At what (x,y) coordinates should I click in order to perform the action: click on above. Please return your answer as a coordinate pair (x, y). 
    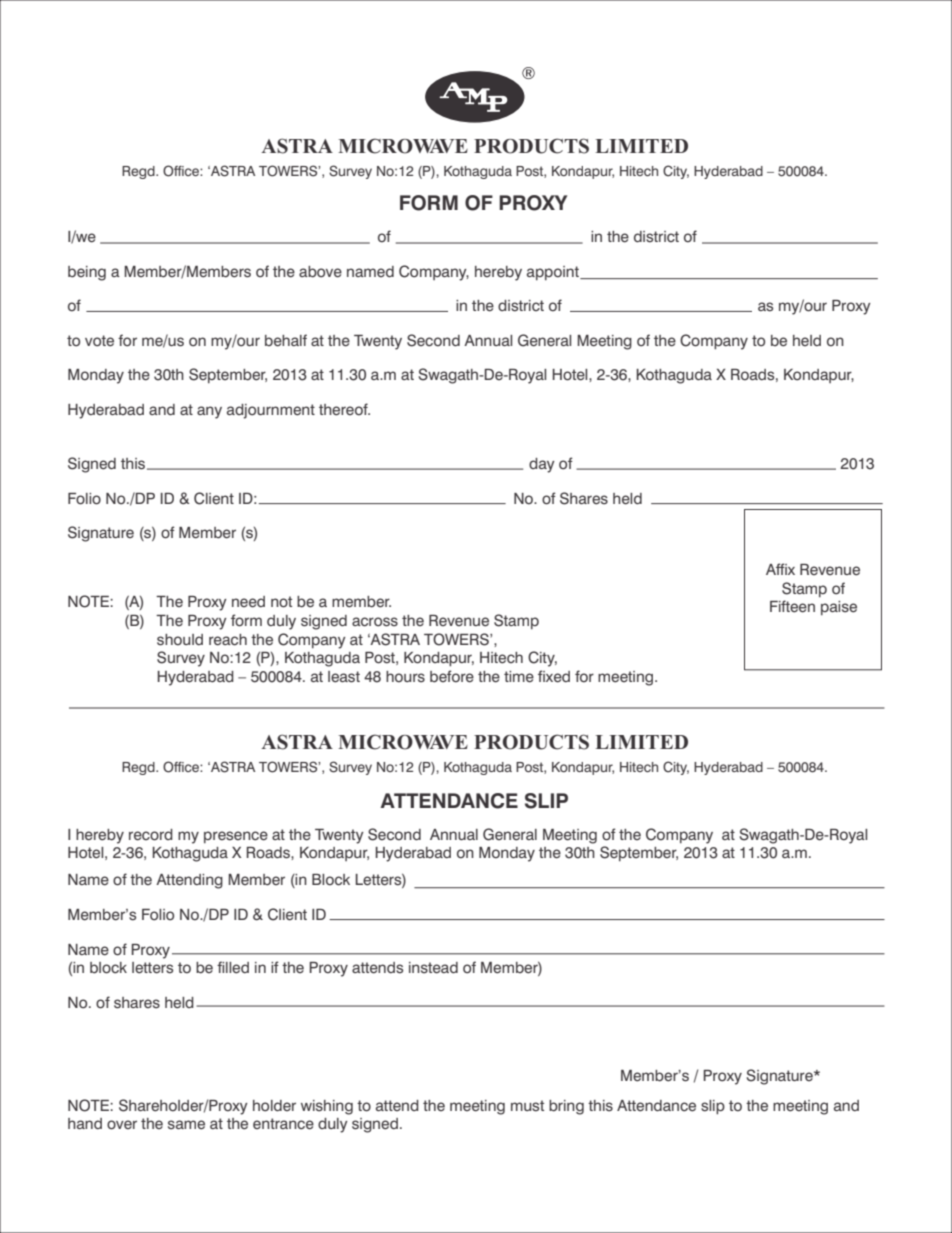
    Looking at the image, I should click on (320, 272).
